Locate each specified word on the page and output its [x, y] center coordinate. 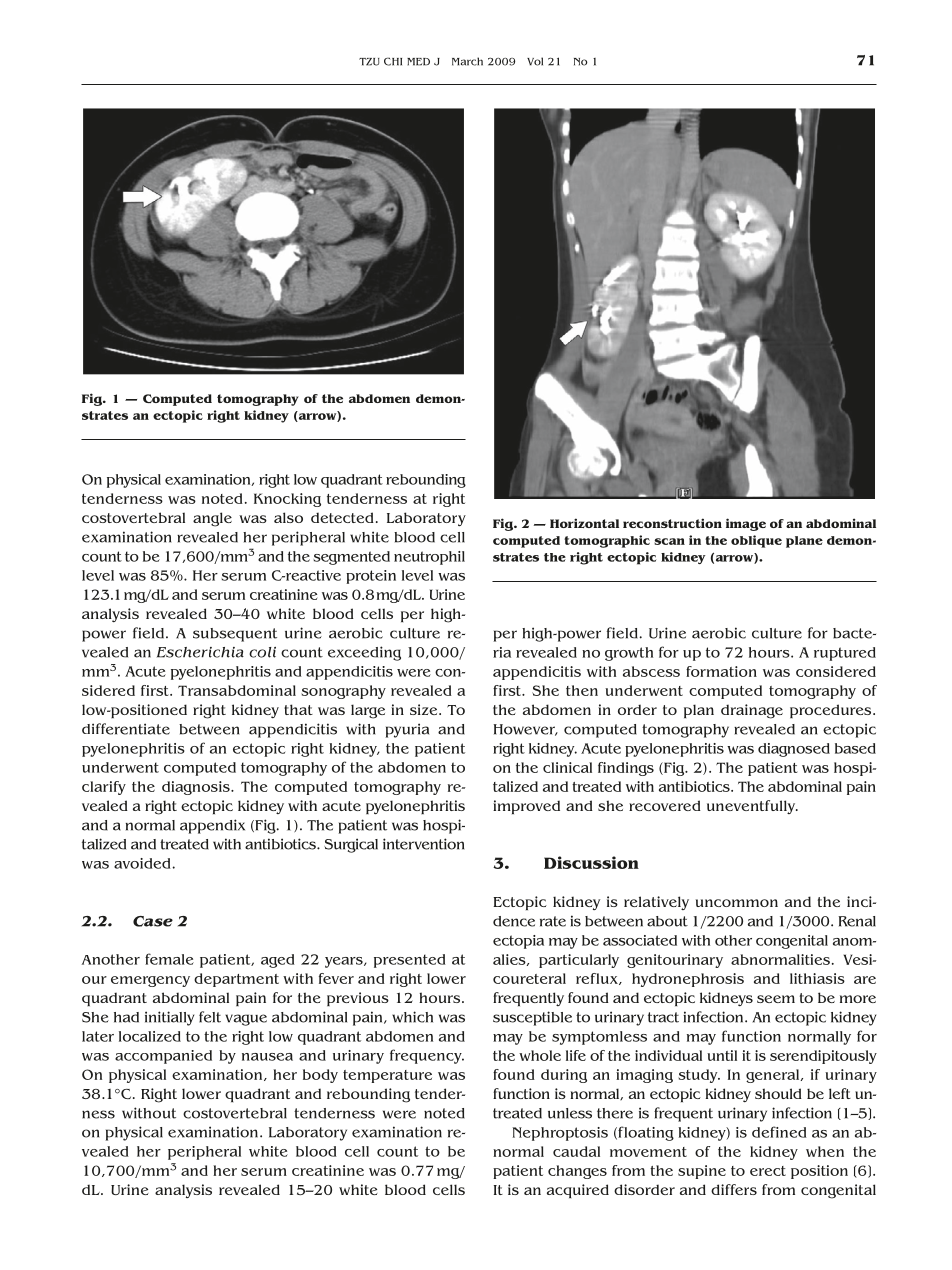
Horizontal [584, 523]
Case [153, 921]
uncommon [737, 903]
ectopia [518, 942]
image [746, 524]
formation [721, 671]
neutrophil [429, 558]
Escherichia [200, 652]
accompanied [163, 1057]
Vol [535, 61]
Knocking [287, 500]
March [467, 61]
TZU [369, 62]
